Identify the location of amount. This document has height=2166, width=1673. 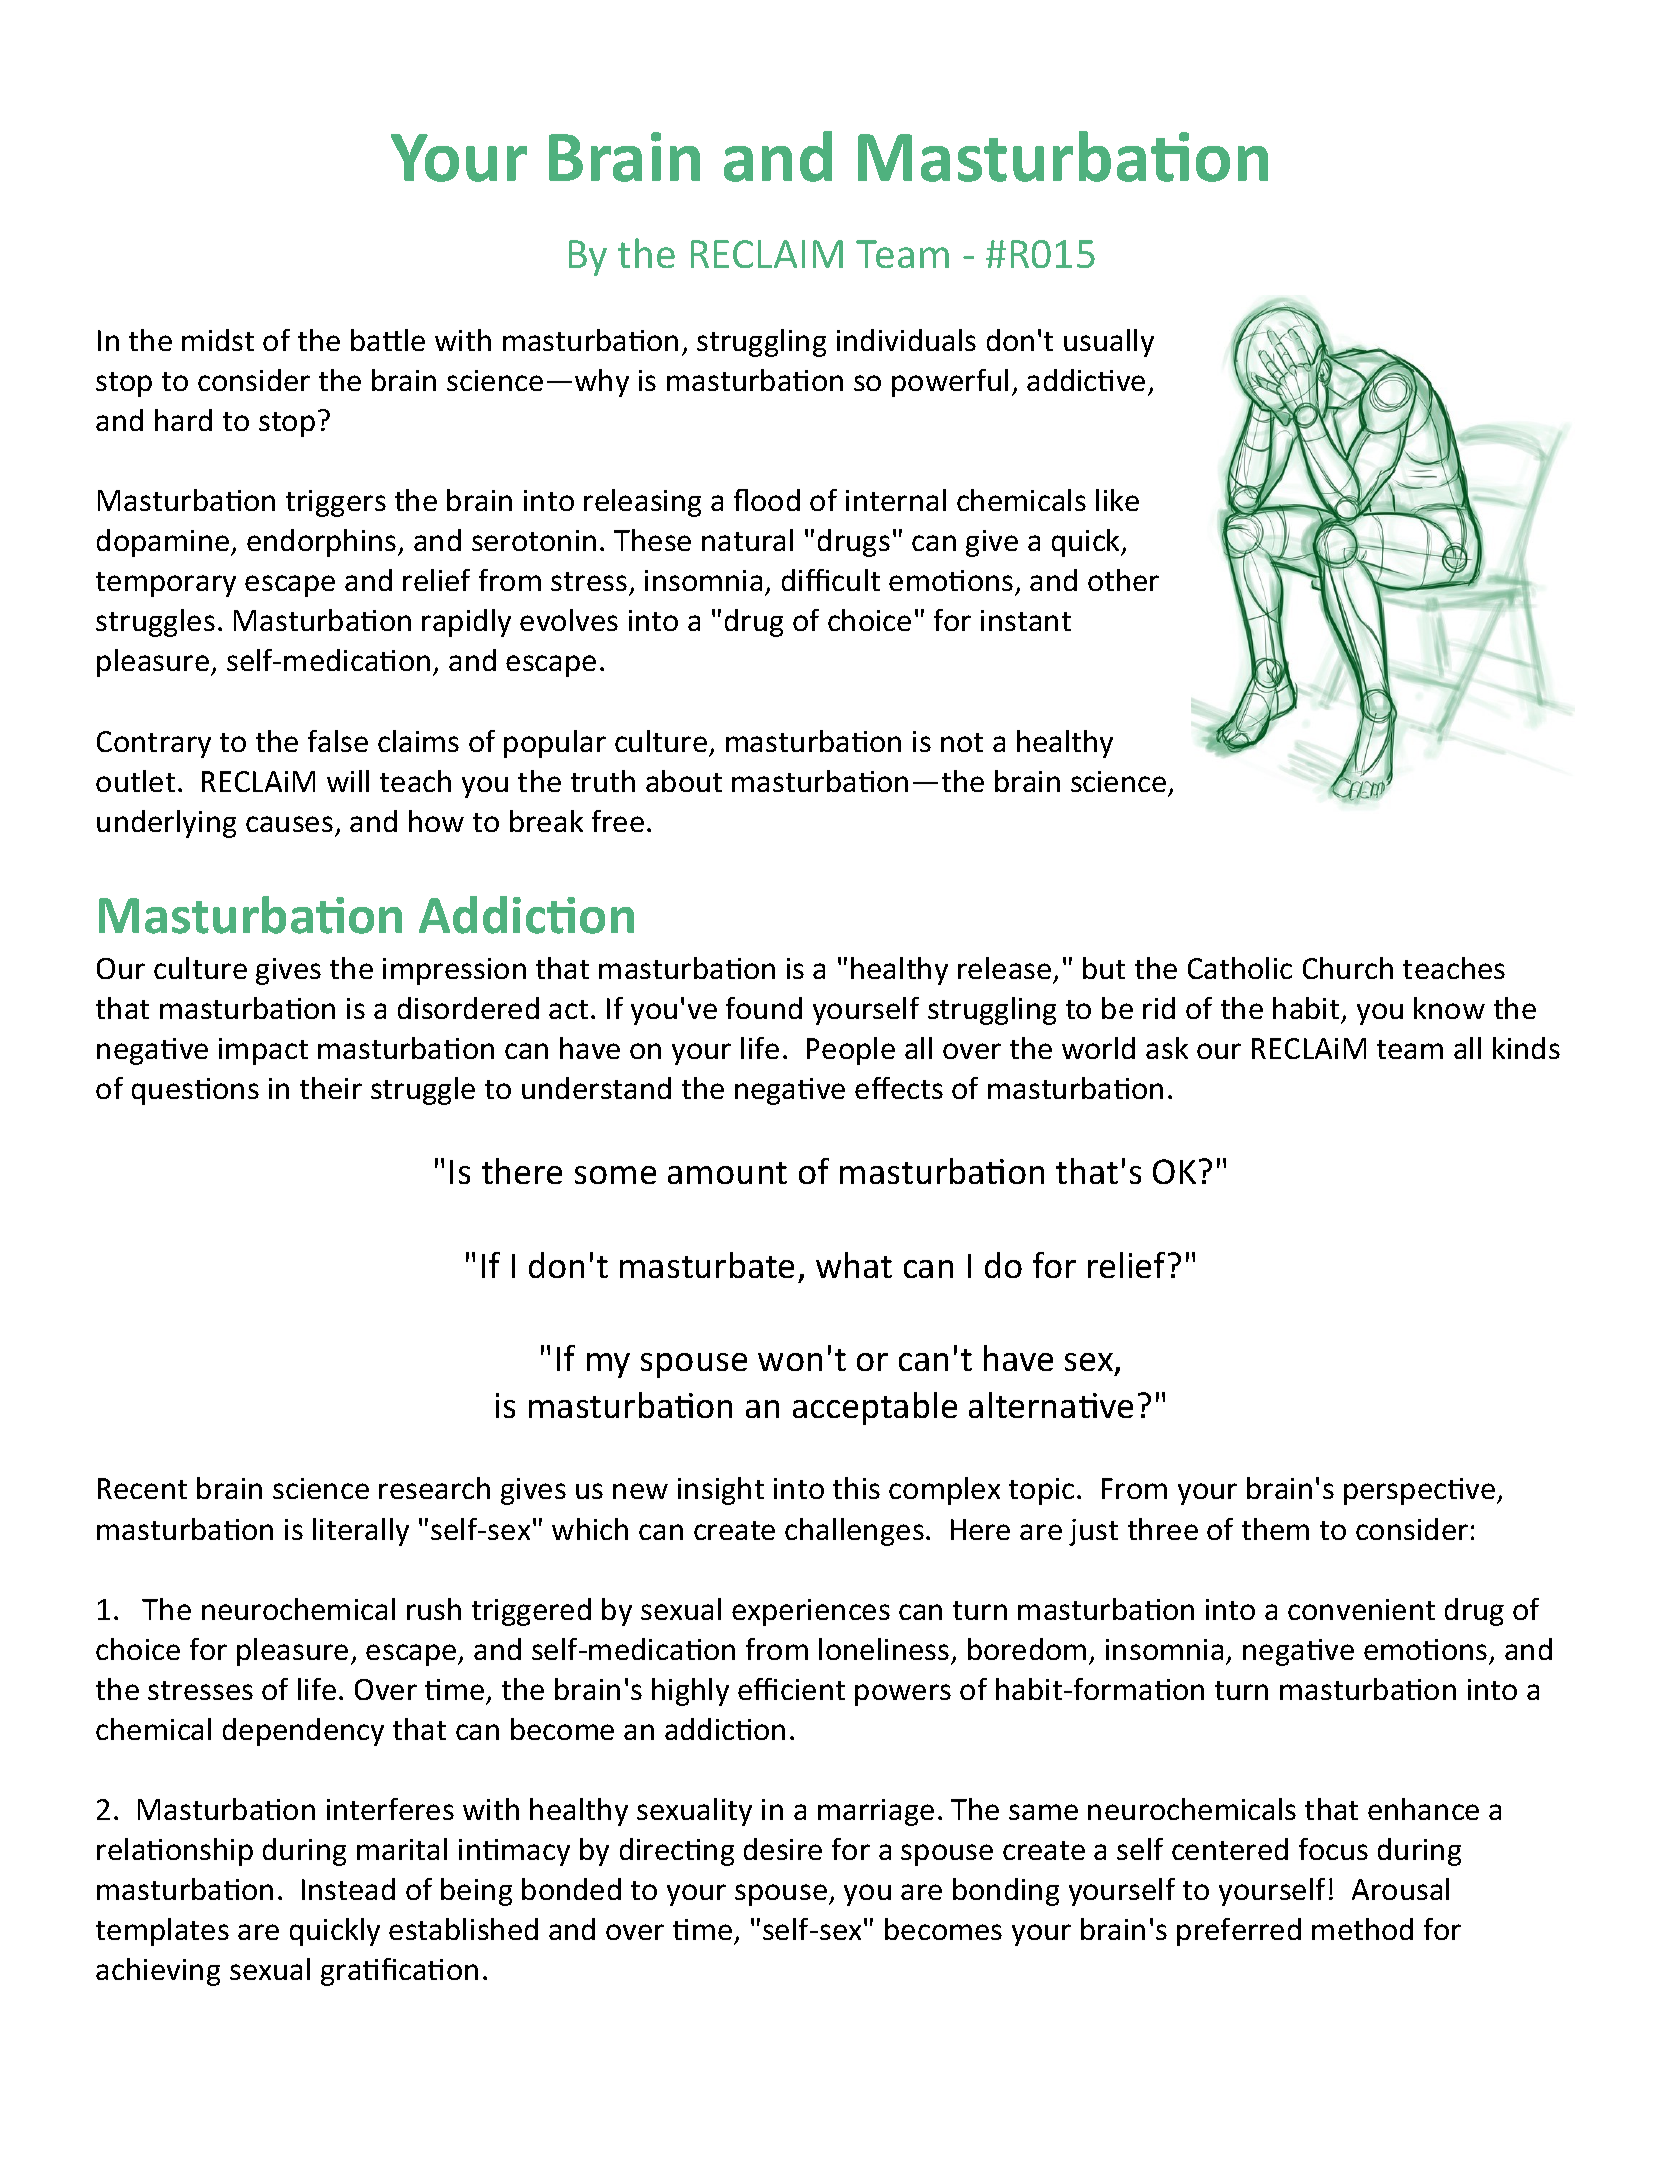
(727, 1173).
